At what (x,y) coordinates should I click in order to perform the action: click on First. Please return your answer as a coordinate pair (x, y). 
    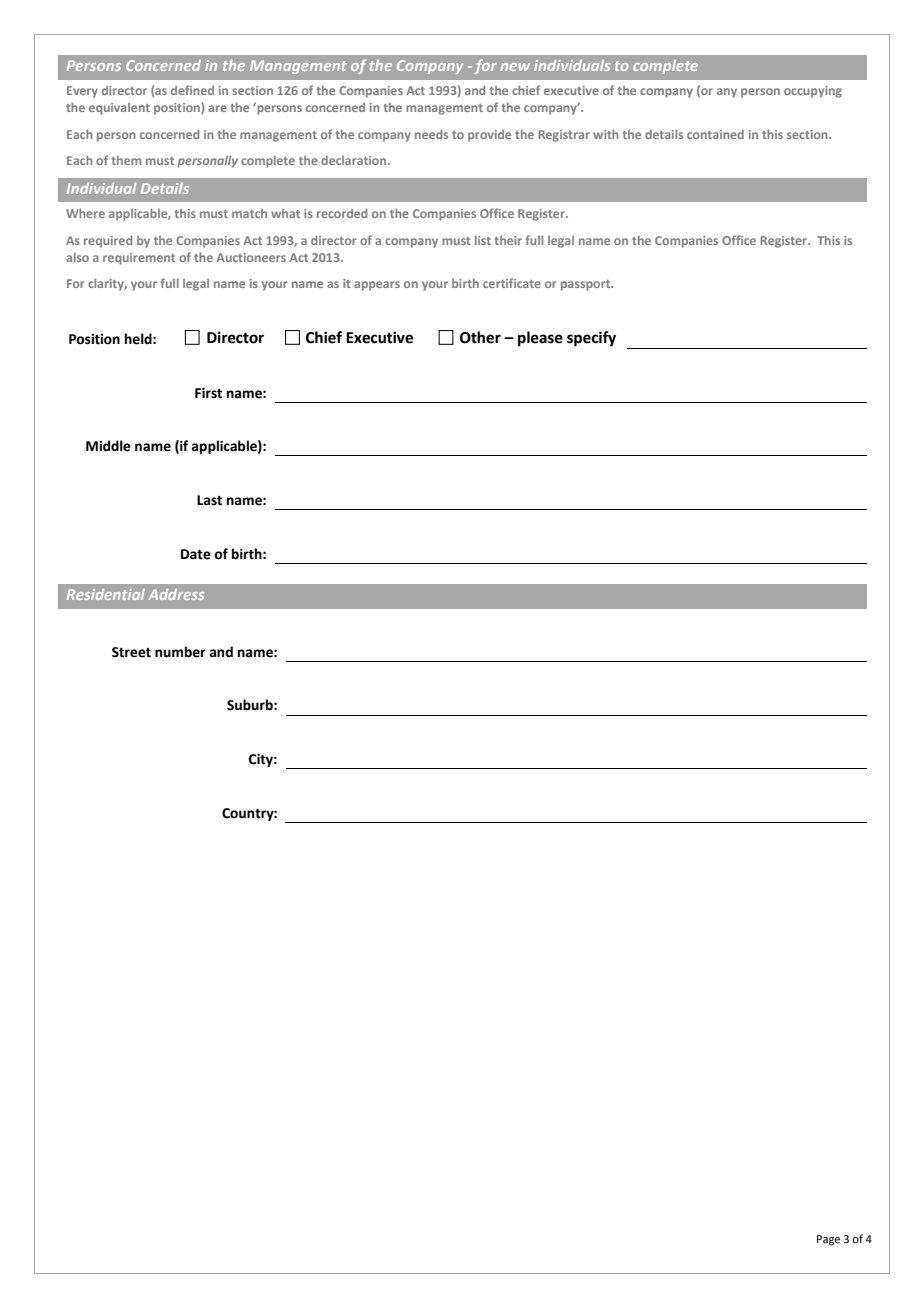
    Looking at the image, I should click on (208, 393).
